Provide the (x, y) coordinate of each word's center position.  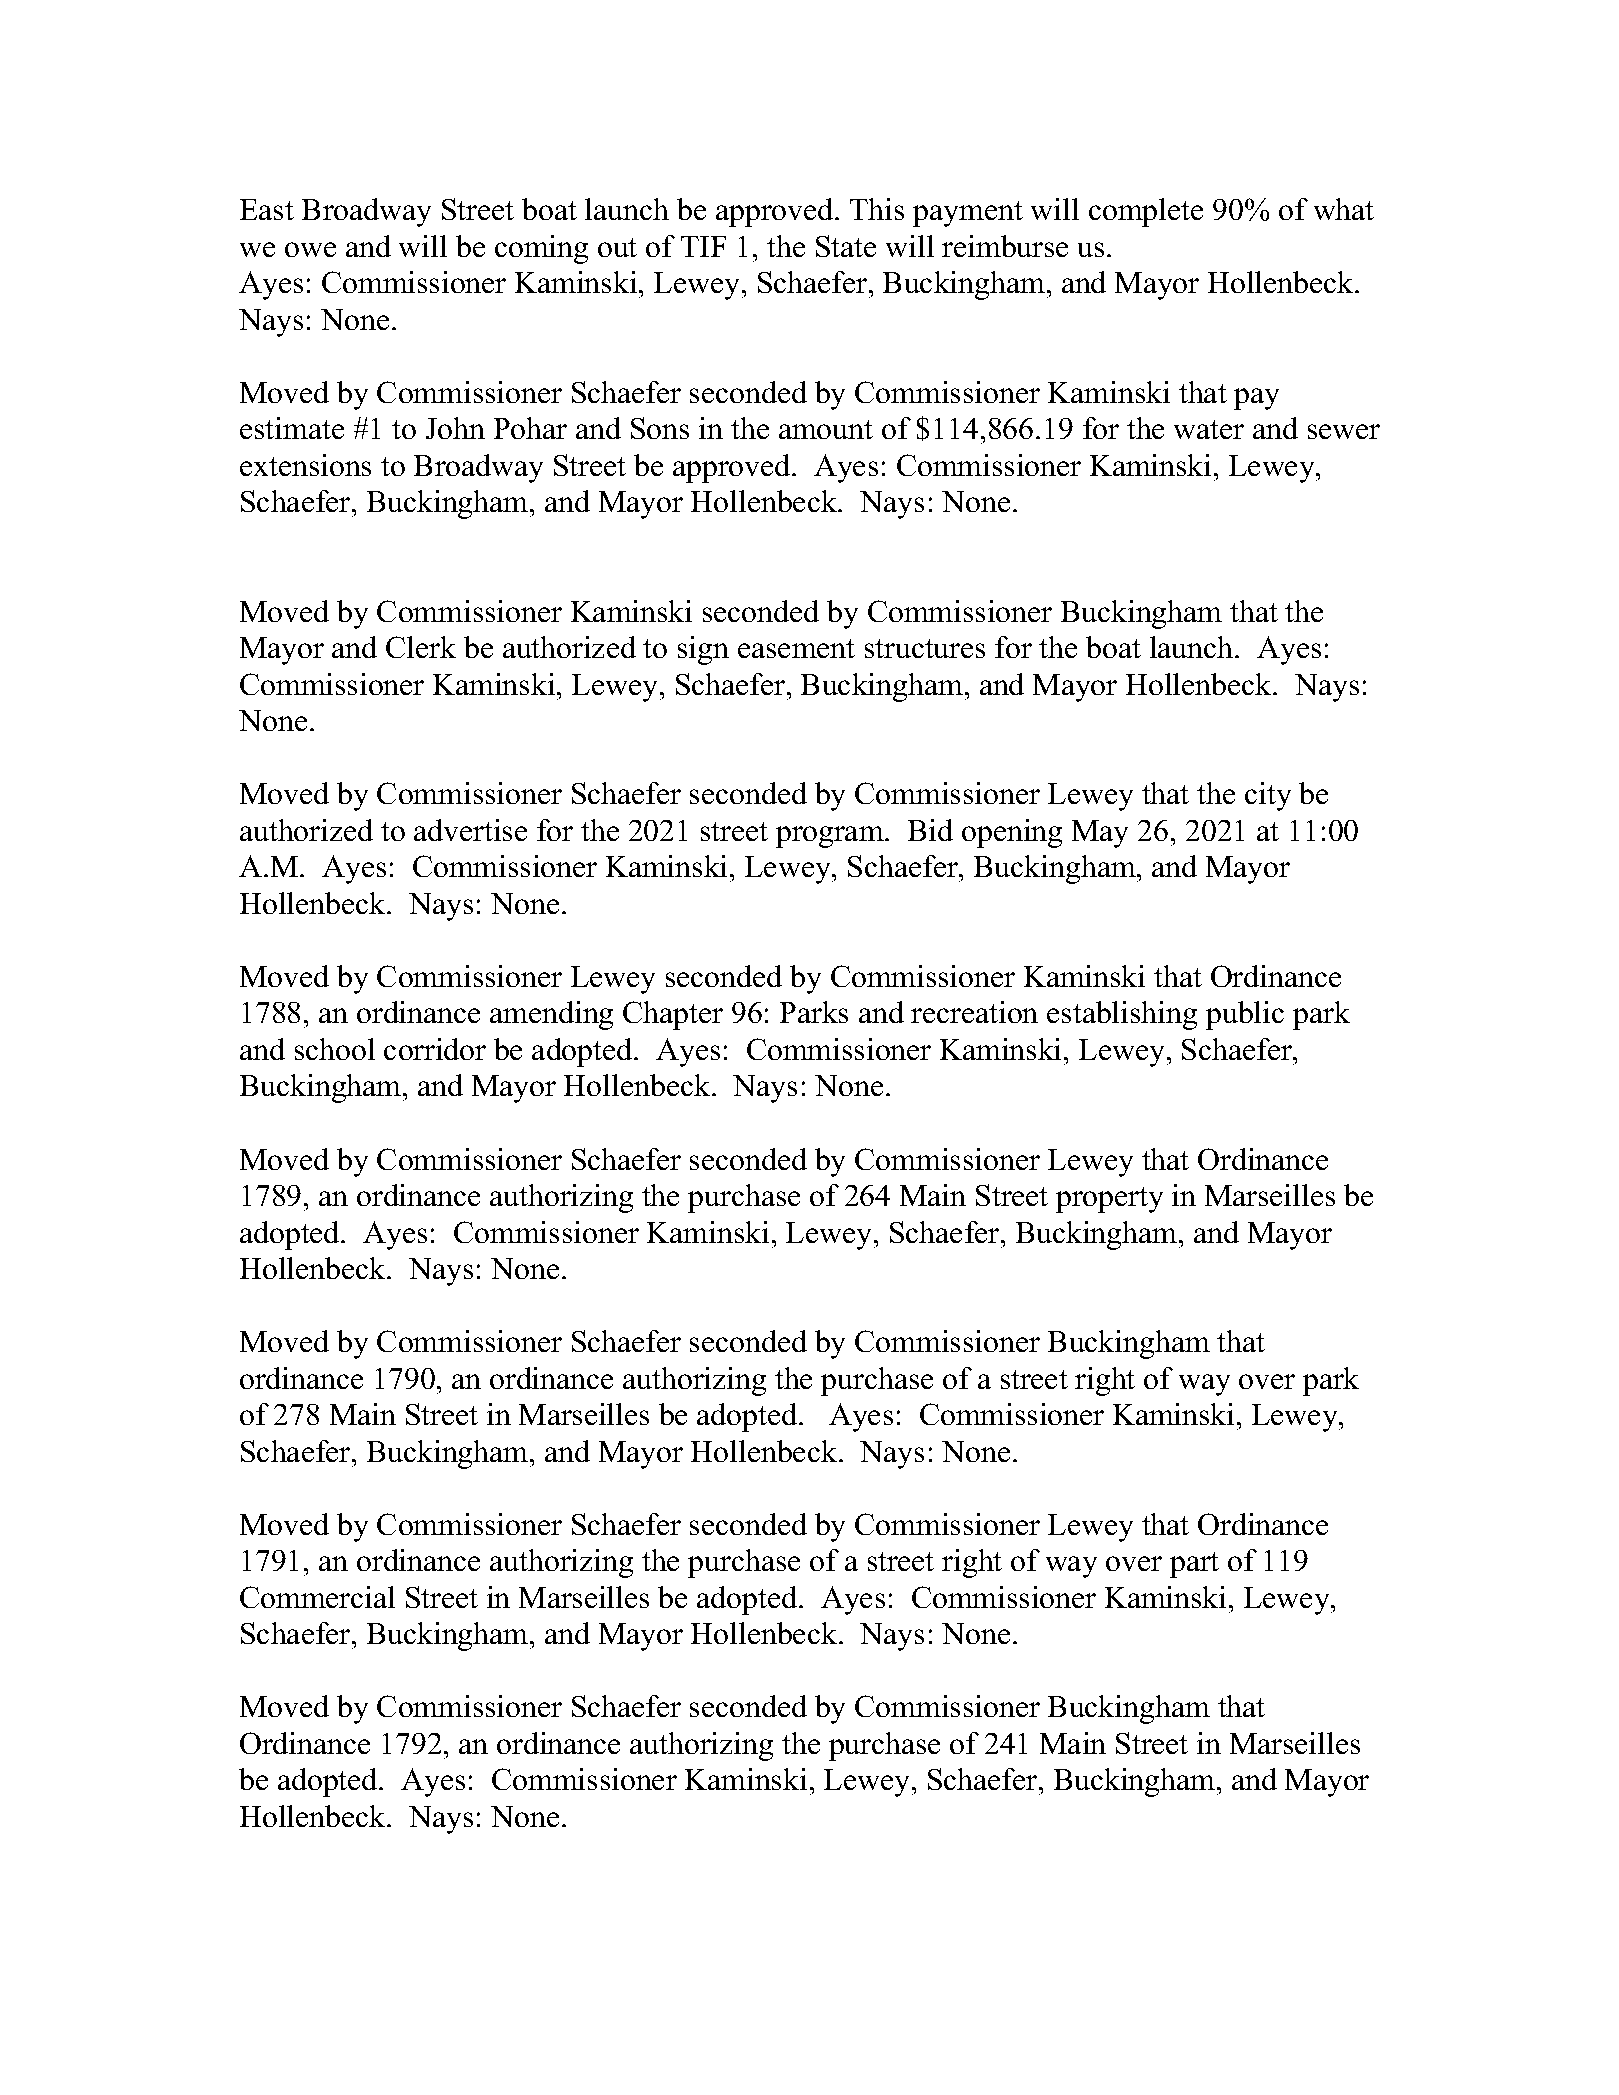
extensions (305, 465)
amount (826, 429)
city (1268, 796)
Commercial (317, 1597)
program (831, 837)
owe (310, 249)
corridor (435, 1049)
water (1209, 429)
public (1245, 1015)
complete (1146, 212)
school (335, 1049)
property (1109, 1200)
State (846, 246)
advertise (470, 830)
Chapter (673, 1015)
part (1194, 1565)
